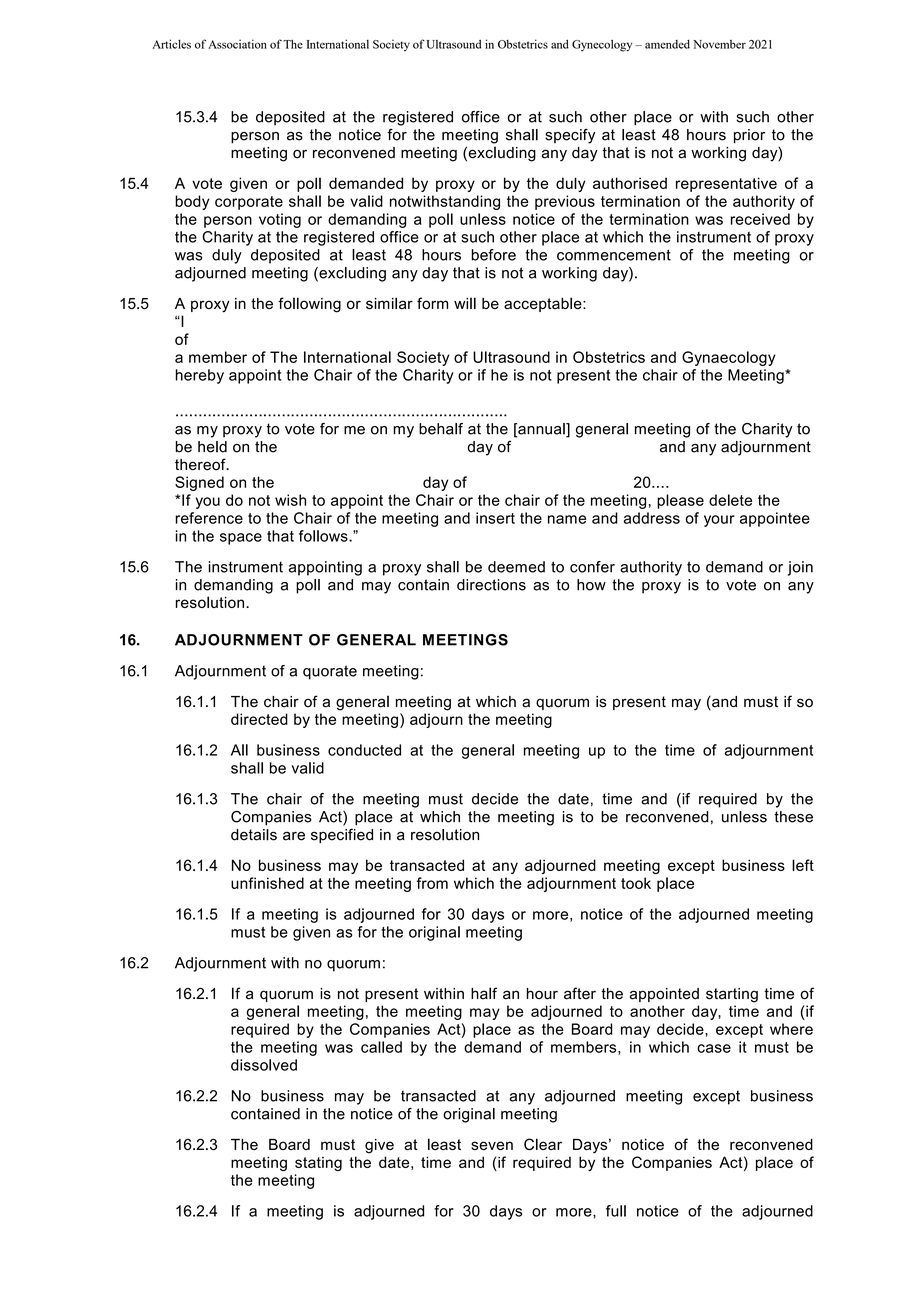 Image resolution: width=924 pixels, height=1309 pixels. What do you see at coordinates (616, 1211) in the screenshot?
I see `full` at bounding box center [616, 1211].
